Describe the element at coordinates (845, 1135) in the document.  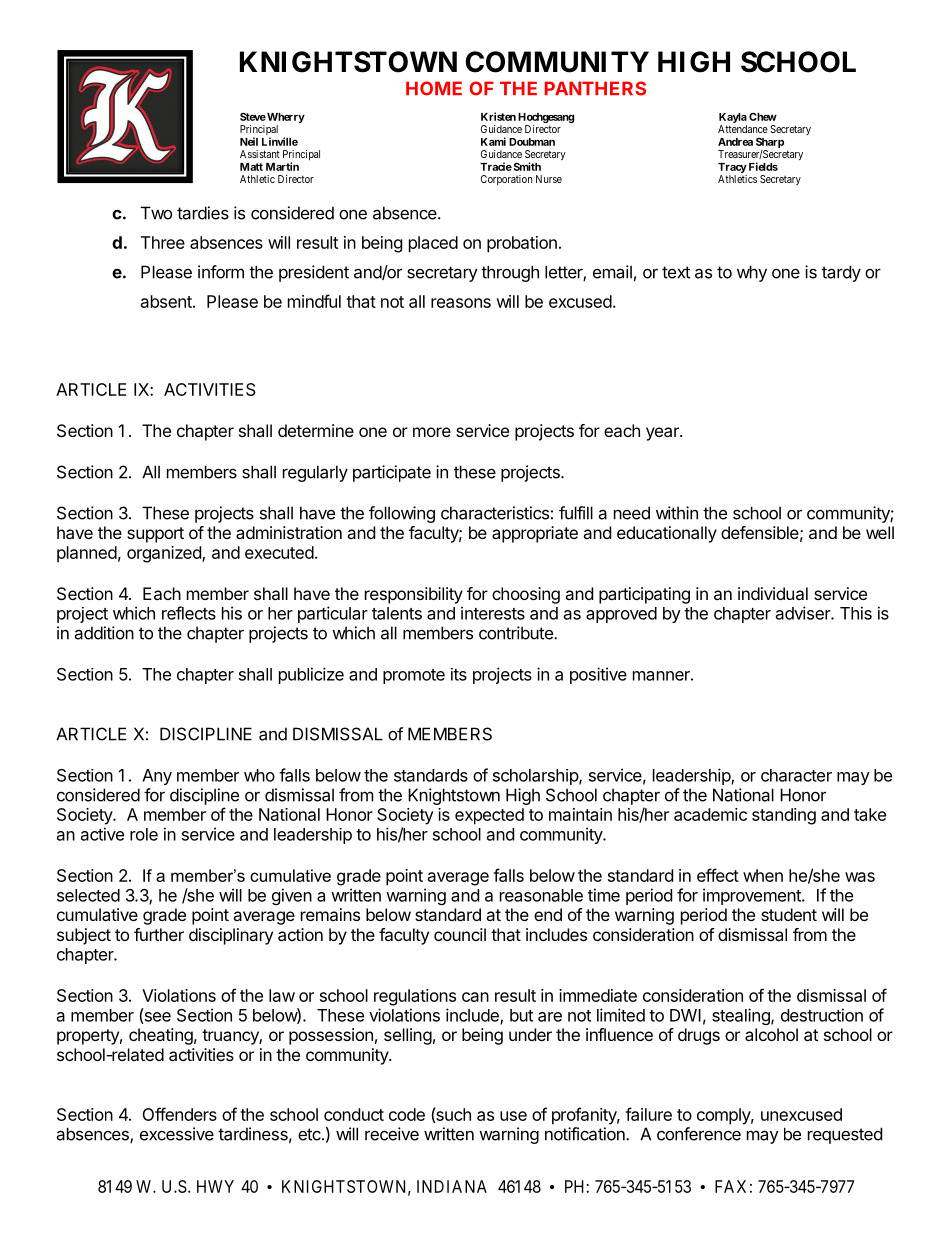
I see `requested` at that location.
